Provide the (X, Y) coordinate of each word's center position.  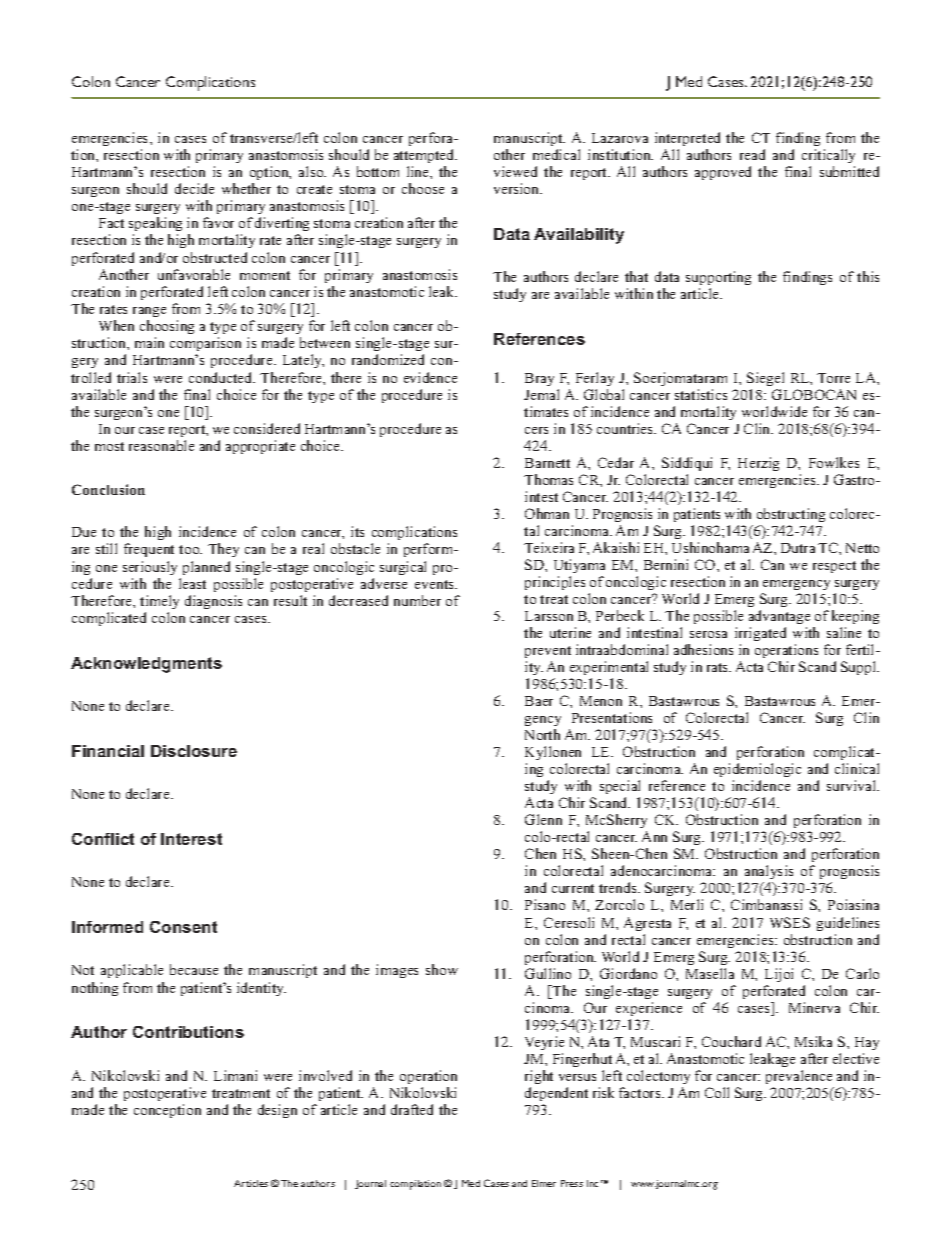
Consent (183, 927)
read (752, 154)
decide (194, 188)
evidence (430, 377)
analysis (769, 874)
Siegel (765, 379)
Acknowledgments (146, 665)
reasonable (161, 445)
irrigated (760, 634)
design (277, 1111)
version (518, 188)
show (442, 969)
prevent (548, 652)
